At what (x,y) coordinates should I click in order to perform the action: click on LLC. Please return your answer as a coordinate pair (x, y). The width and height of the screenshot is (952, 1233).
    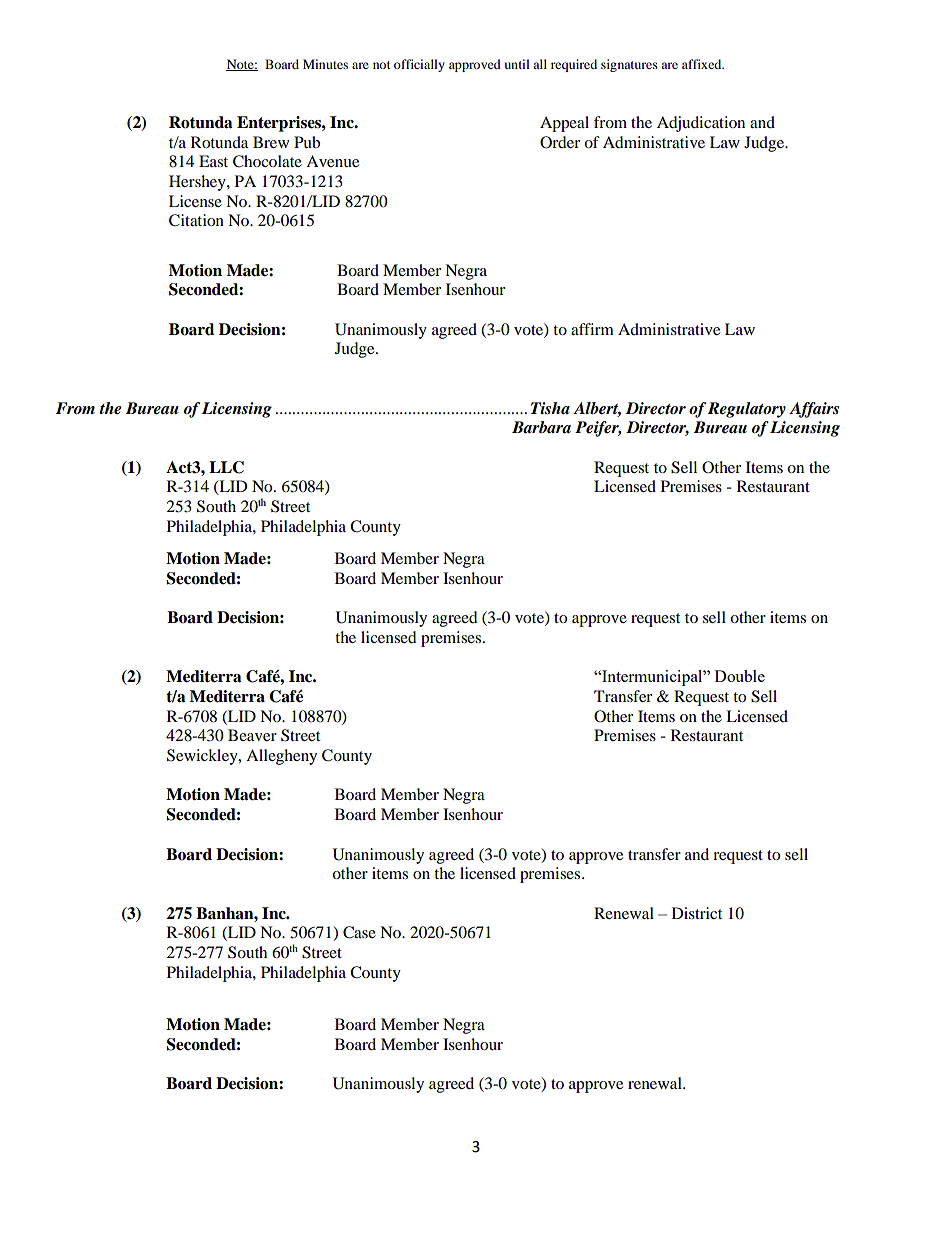
    Looking at the image, I should click on (226, 467).
